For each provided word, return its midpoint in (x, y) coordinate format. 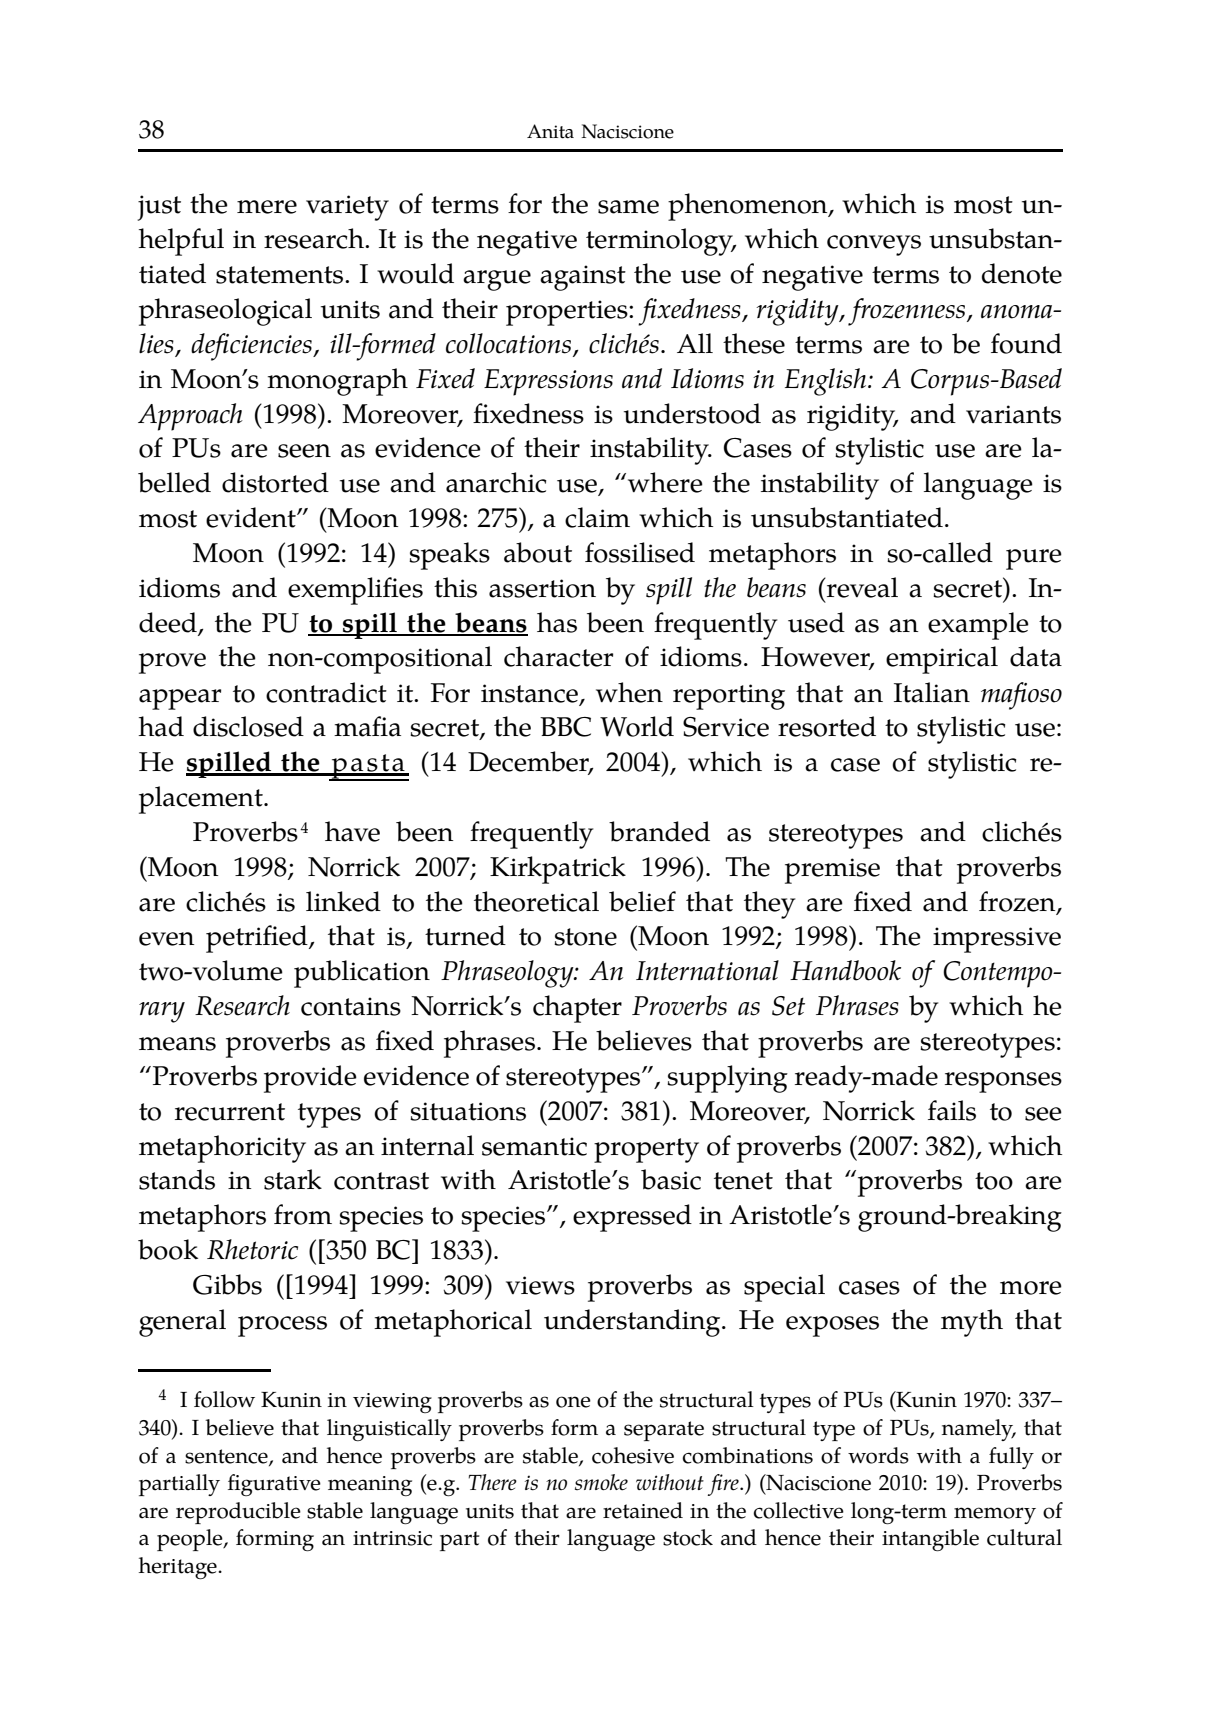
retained (643, 1510)
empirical (942, 660)
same (628, 207)
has (557, 622)
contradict (326, 692)
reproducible (238, 1513)
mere (267, 207)
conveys (874, 245)
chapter (577, 1009)
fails (952, 1110)
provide (310, 1079)
